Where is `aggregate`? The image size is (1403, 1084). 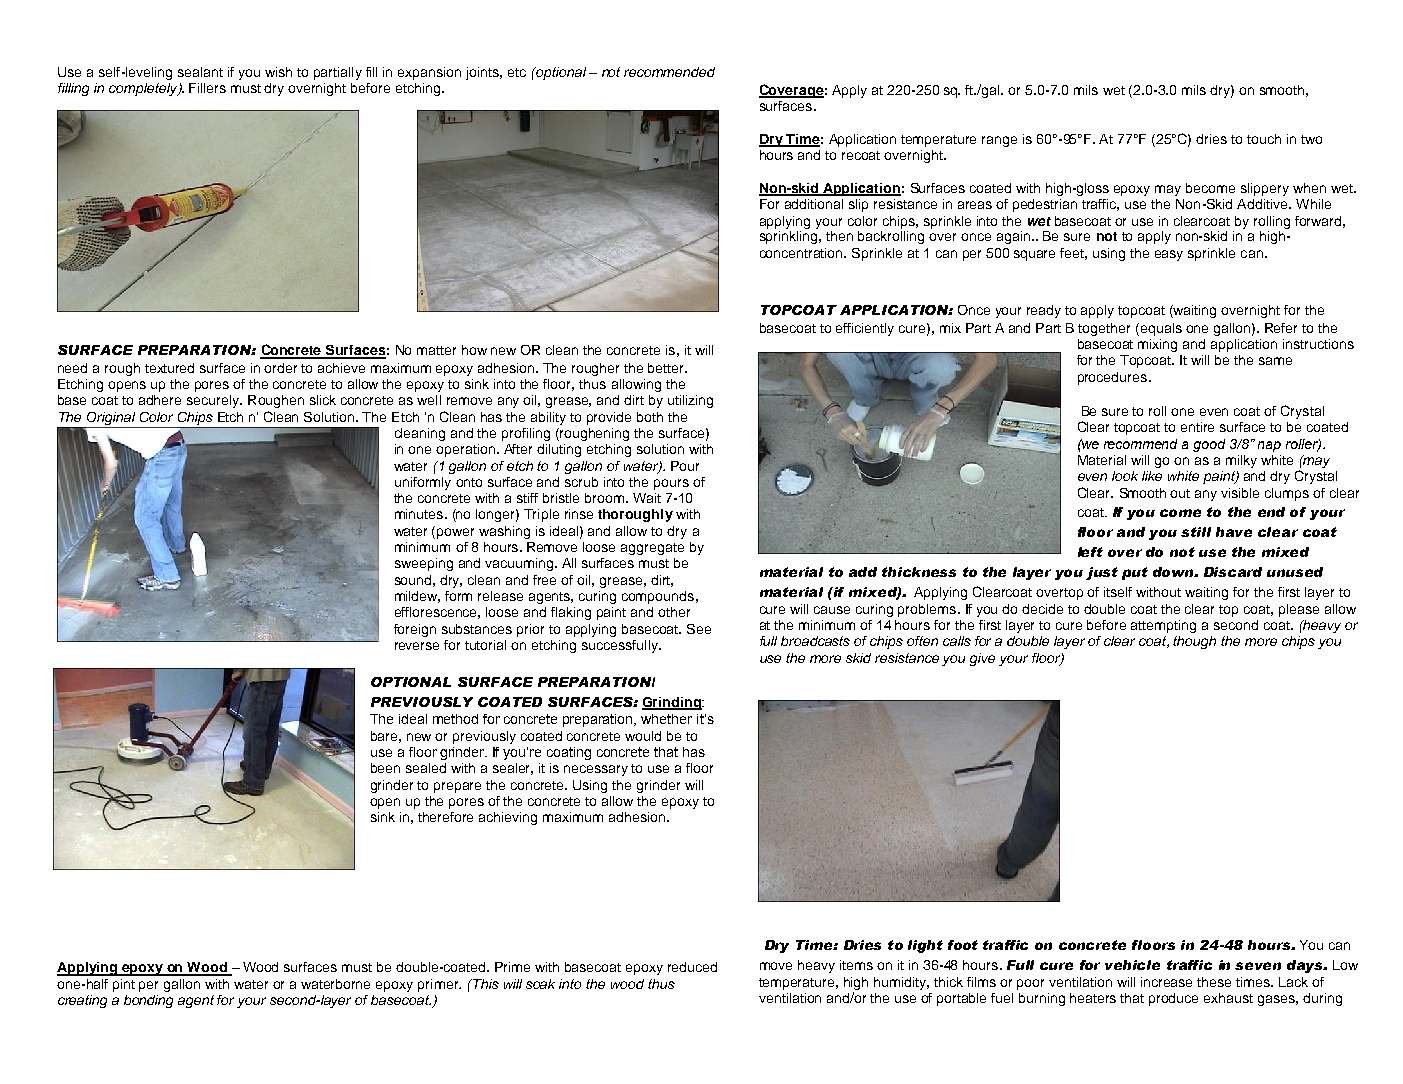
aggregate is located at coordinates (652, 549).
